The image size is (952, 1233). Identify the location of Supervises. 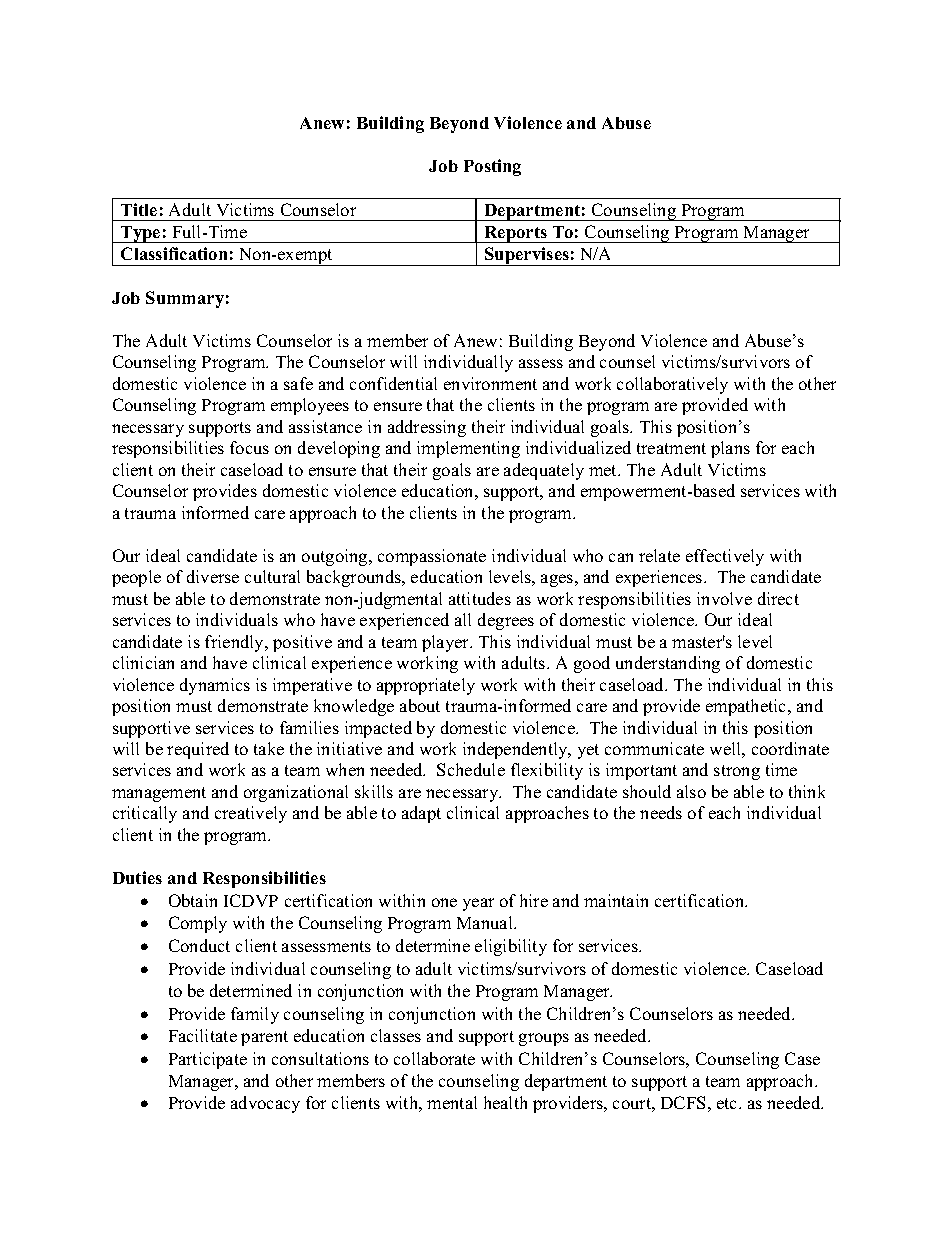
(527, 256).
